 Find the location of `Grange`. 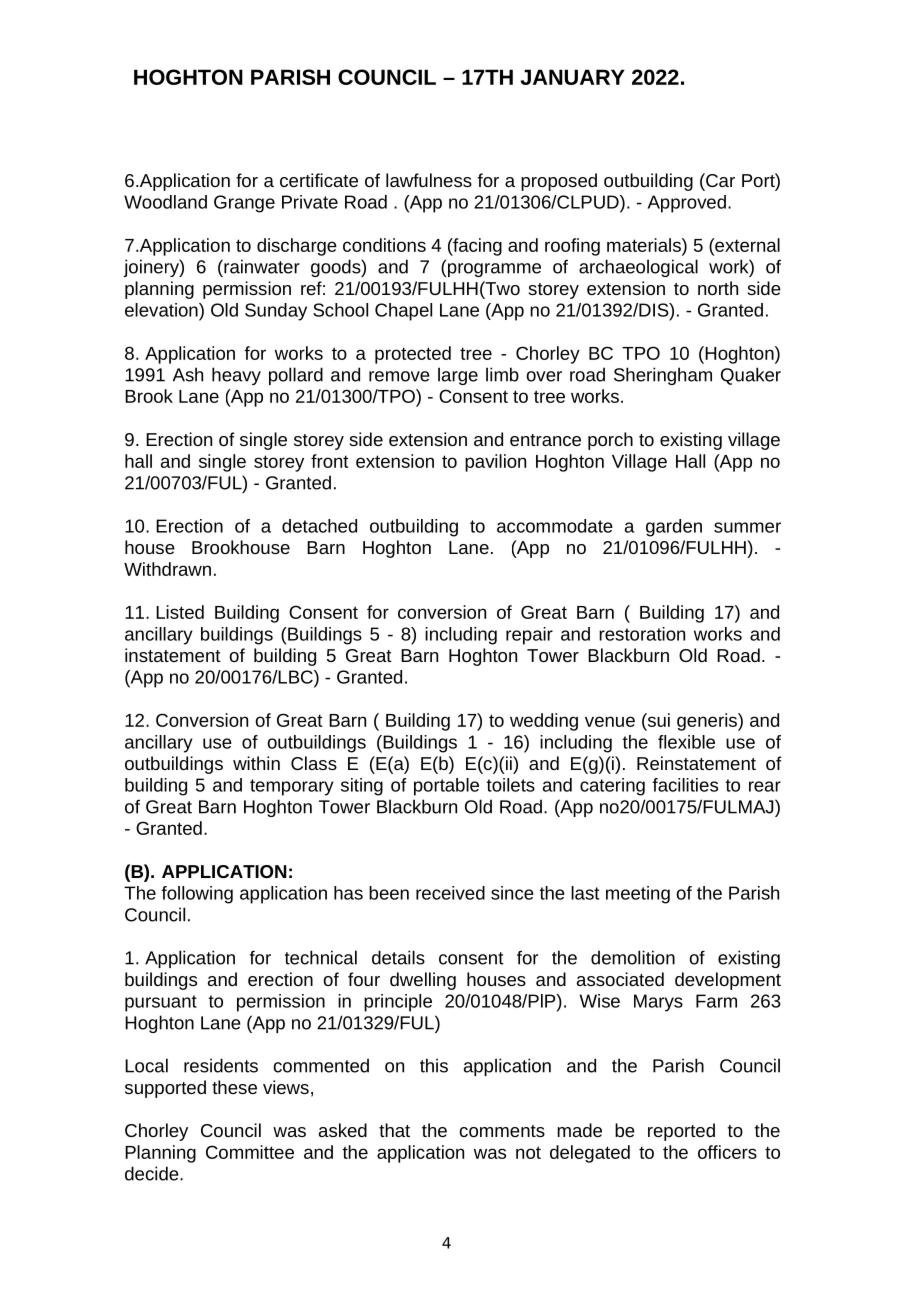

Grange is located at coordinates (244, 204).
